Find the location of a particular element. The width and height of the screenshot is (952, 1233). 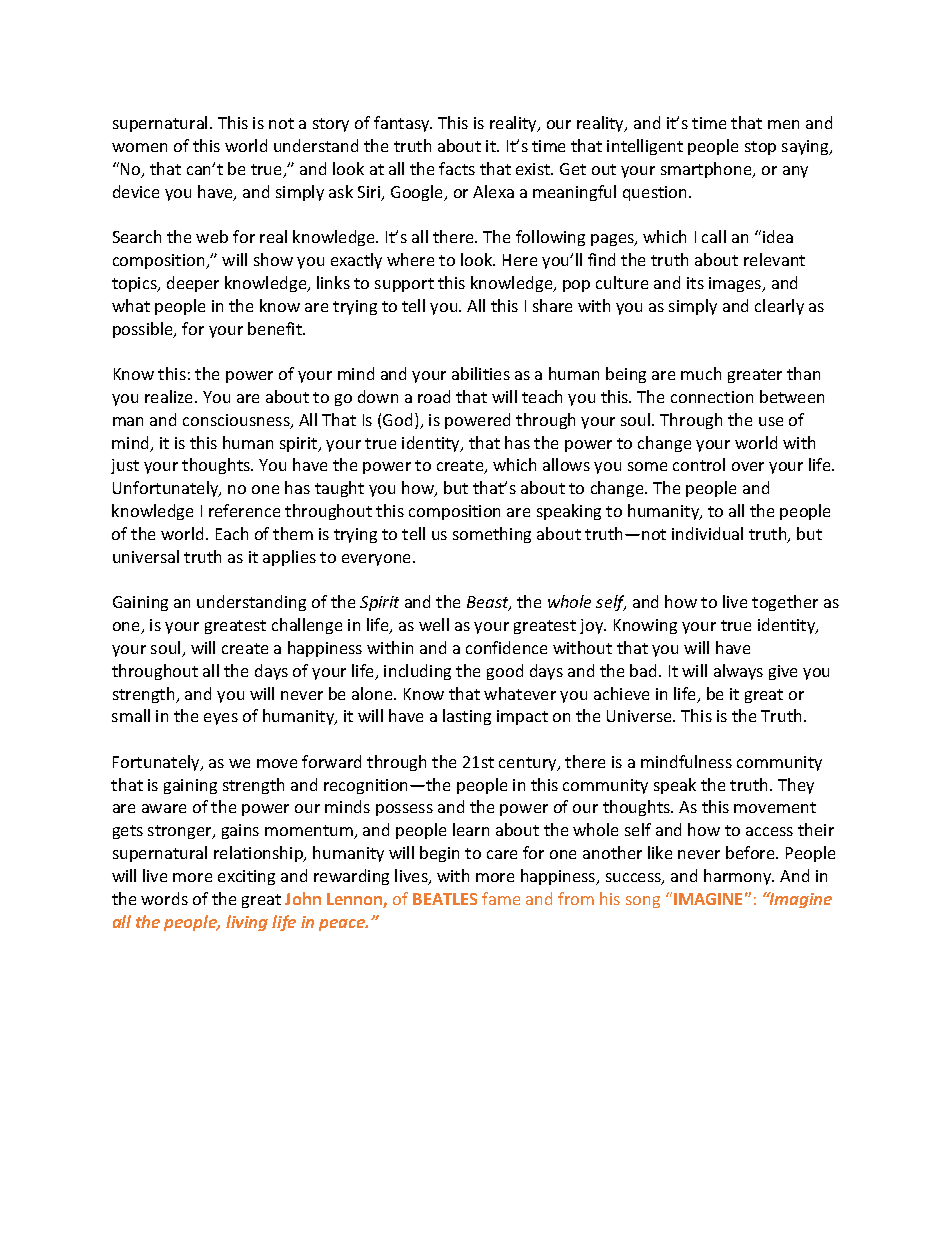

BEATLES is located at coordinates (445, 899).
